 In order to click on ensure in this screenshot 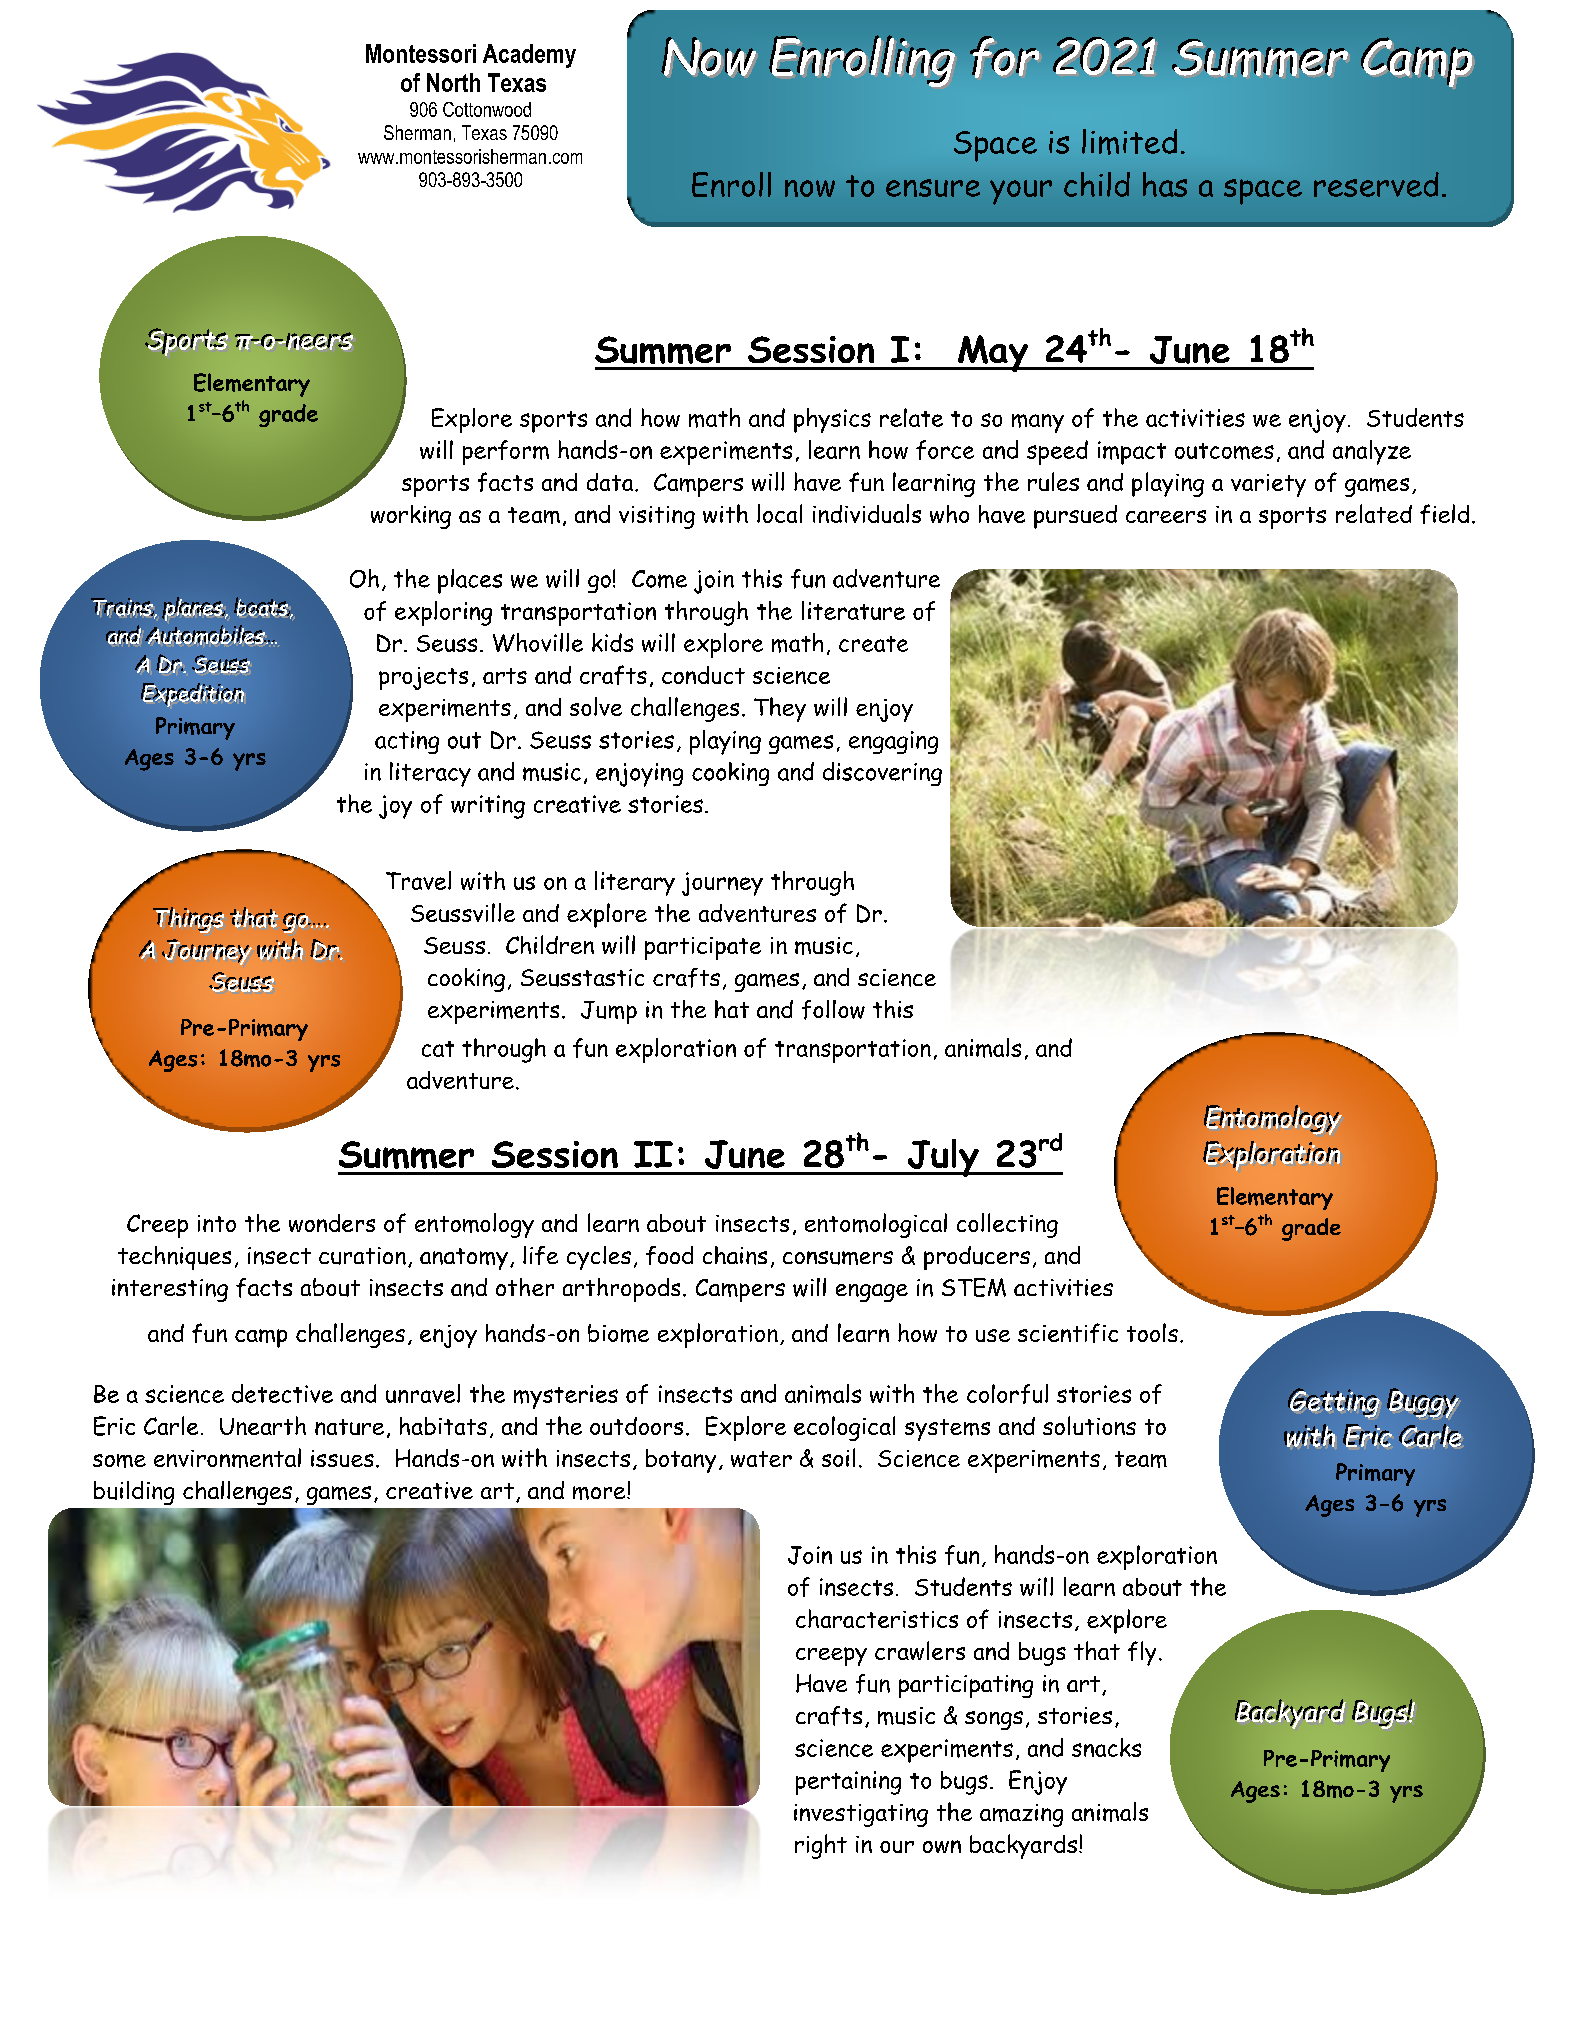, I will do `click(933, 188)`.
